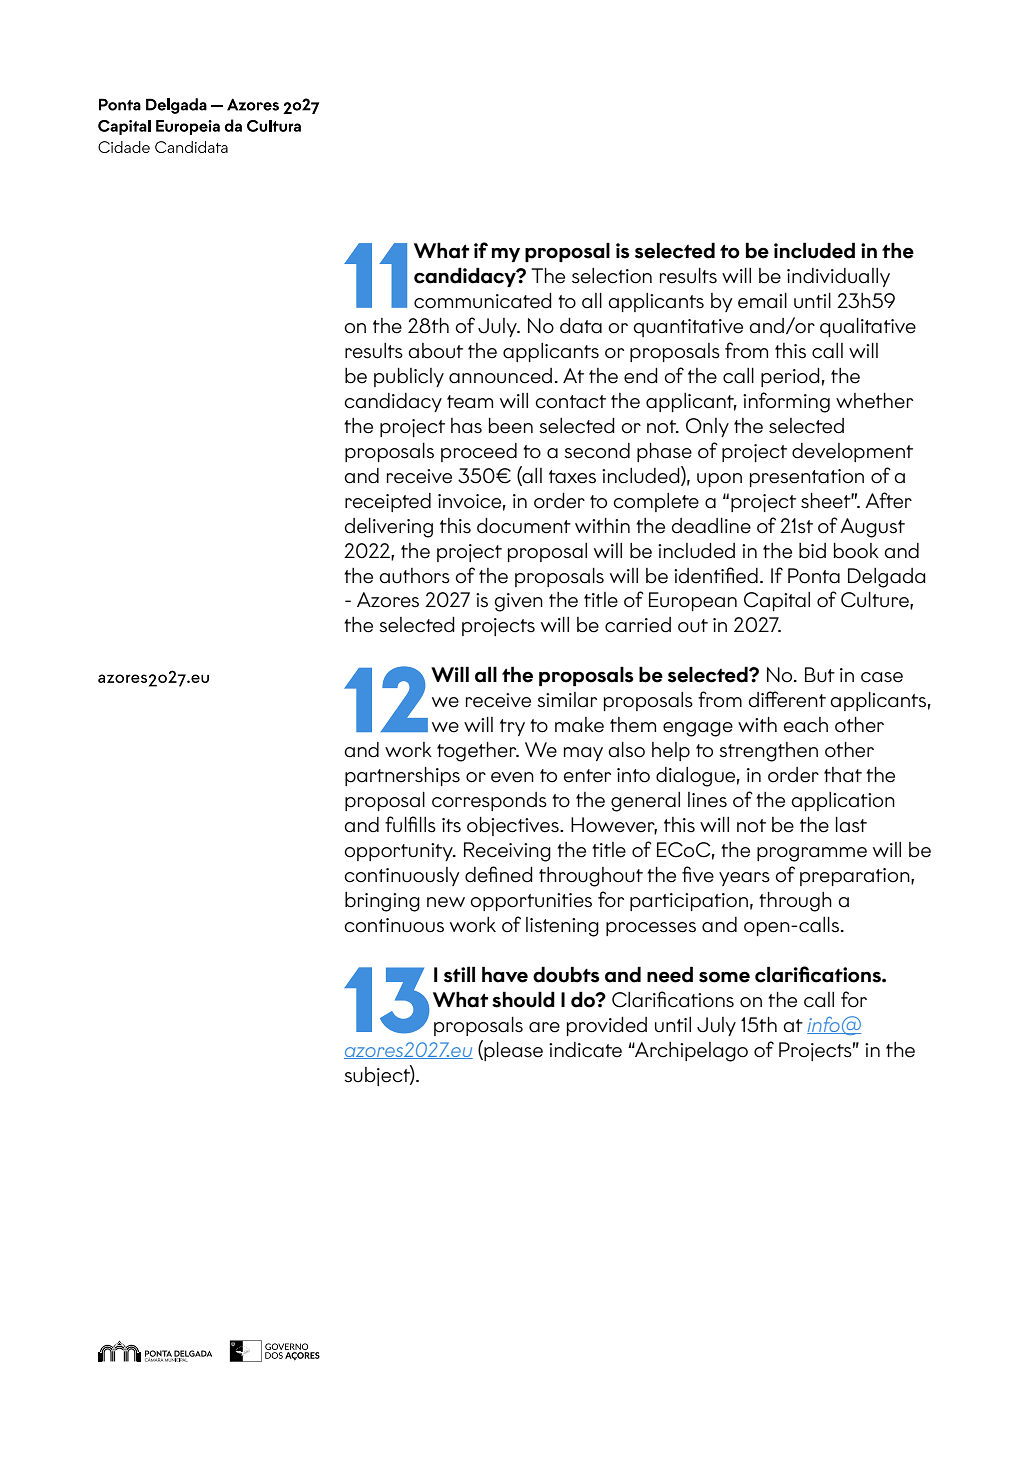 The width and height of the screenshot is (1032, 1460). What do you see at coordinates (459, 974) in the screenshot?
I see `still` at bounding box center [459, 974].
